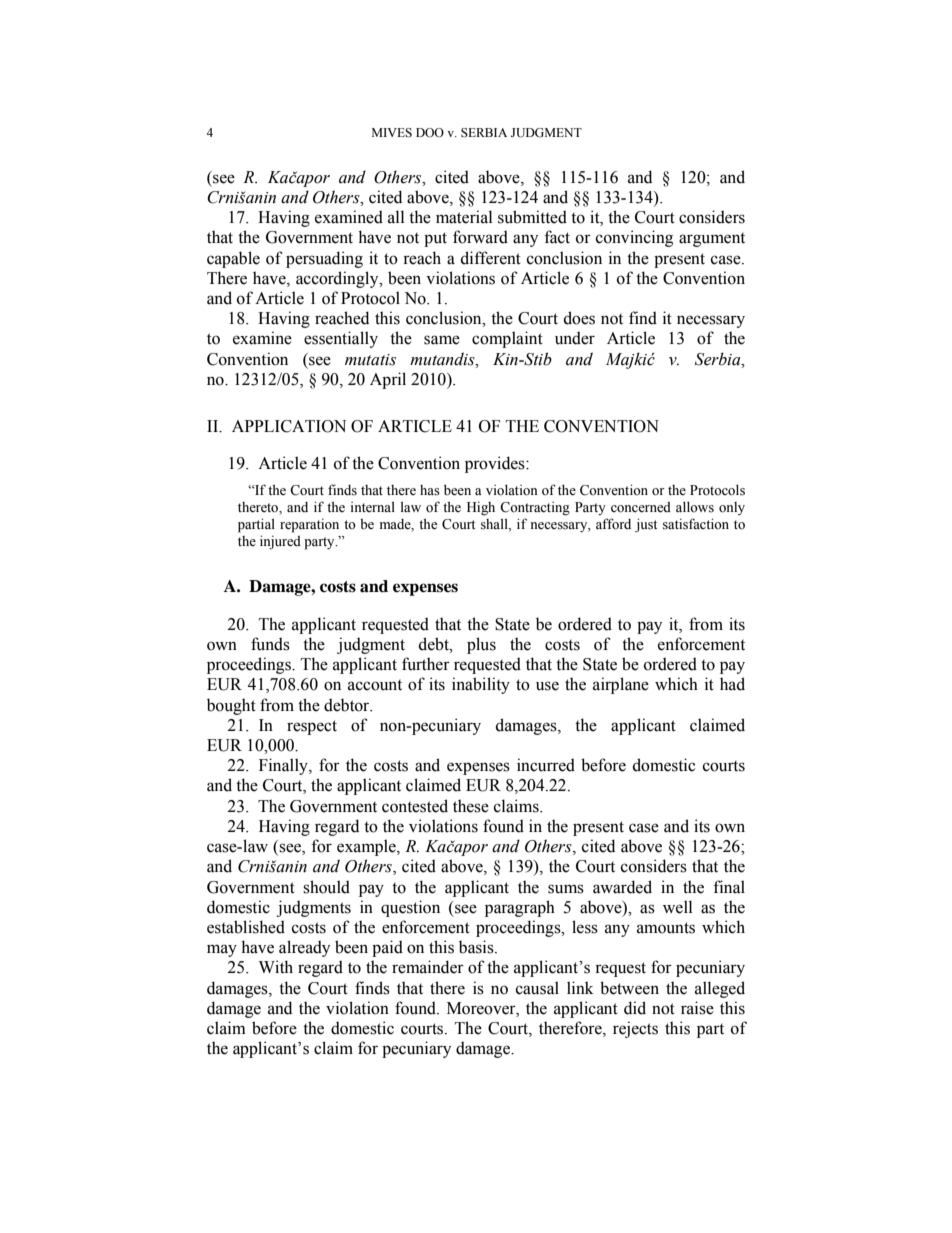 This screenshot has height=1233, width=952. Describe the element at coordinates (695, 507) in the screenshot. I see `allows` at that location.
